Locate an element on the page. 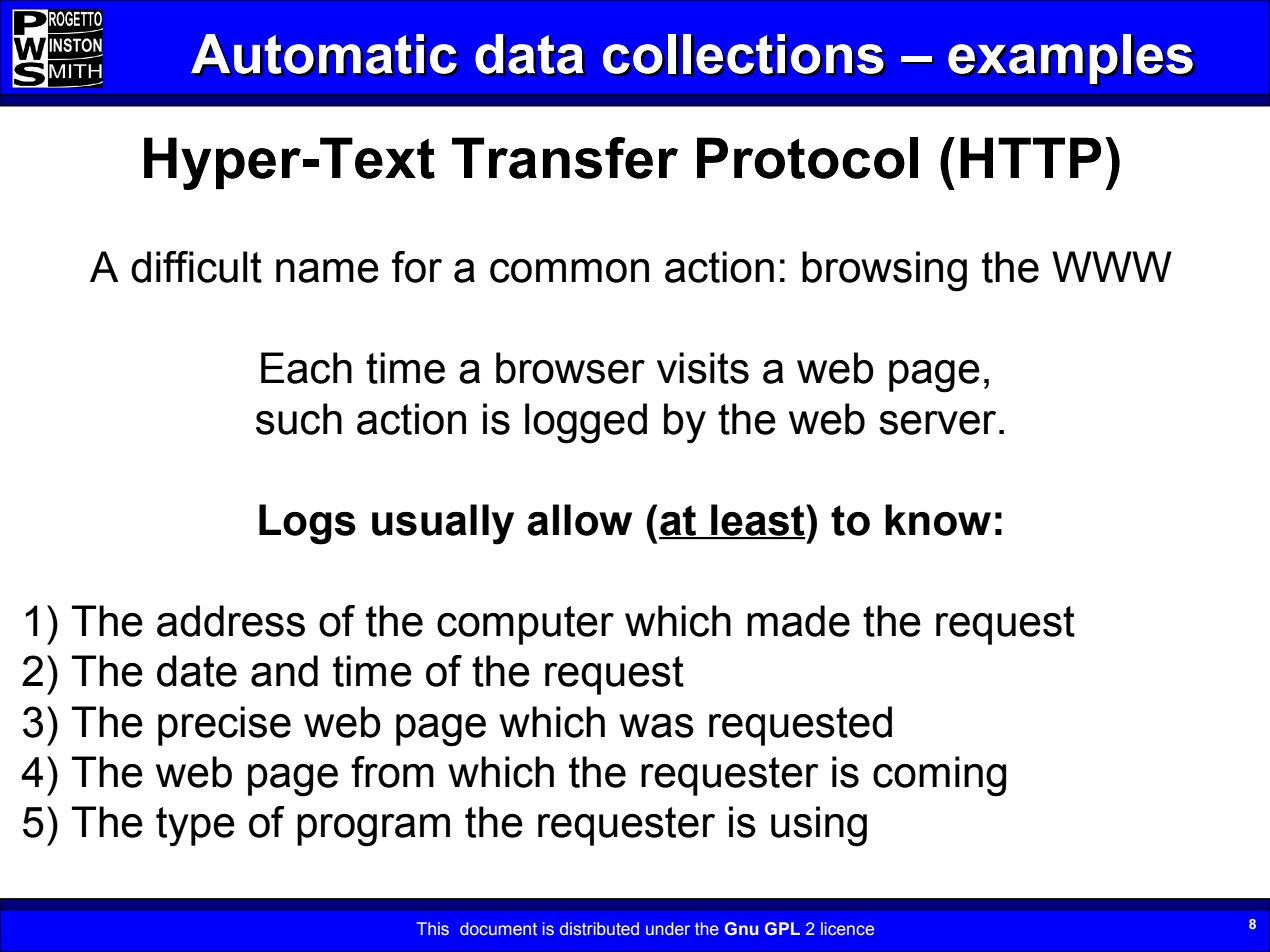 This document has height=952, width=1270. Logs is located at coordinates (307, 524).
